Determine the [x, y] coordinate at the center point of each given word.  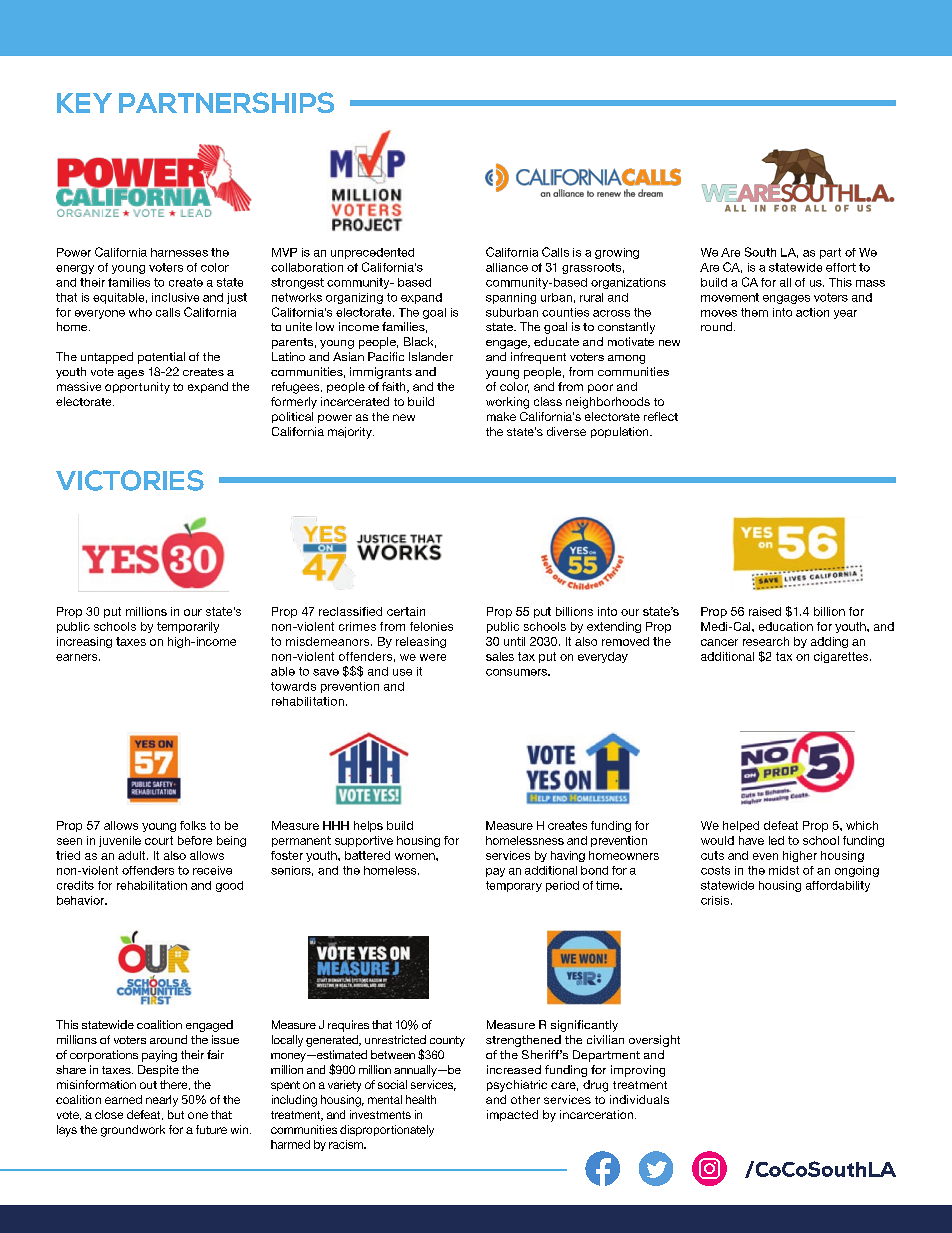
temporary [514, 886]
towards [293, 686]
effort [841, 267]
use [402, 672]
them [754, 312]
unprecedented [372, 253]
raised [765, 611]
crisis [716, 900]
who [140, 312]
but [176, 1114]
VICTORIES [130, 480]
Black [420, 342]
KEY [84, 103]
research [766, 641]
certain [406, 611]
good [229, 886]
